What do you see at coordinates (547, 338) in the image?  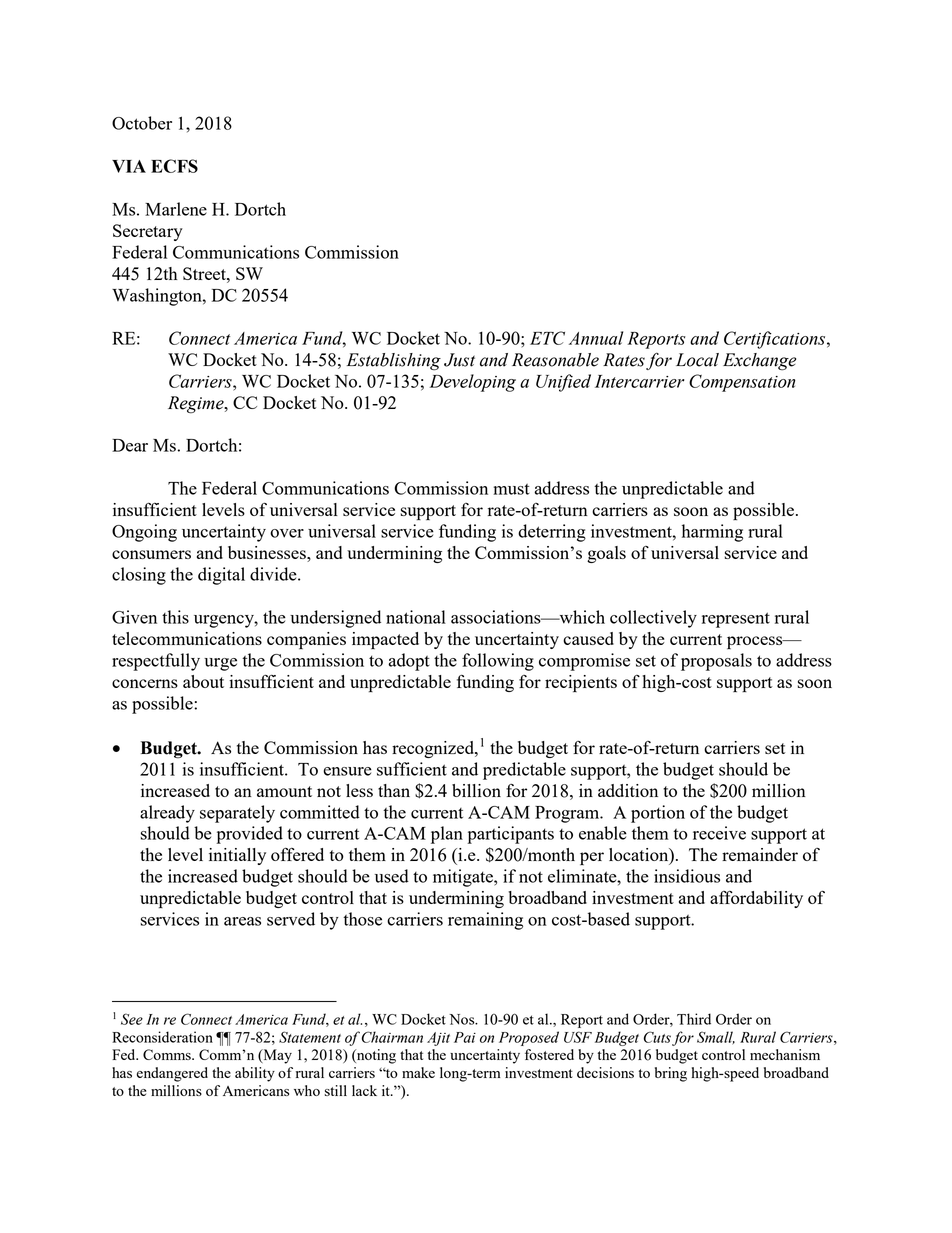 I see `ETC` at bounding box center [547, 338].
